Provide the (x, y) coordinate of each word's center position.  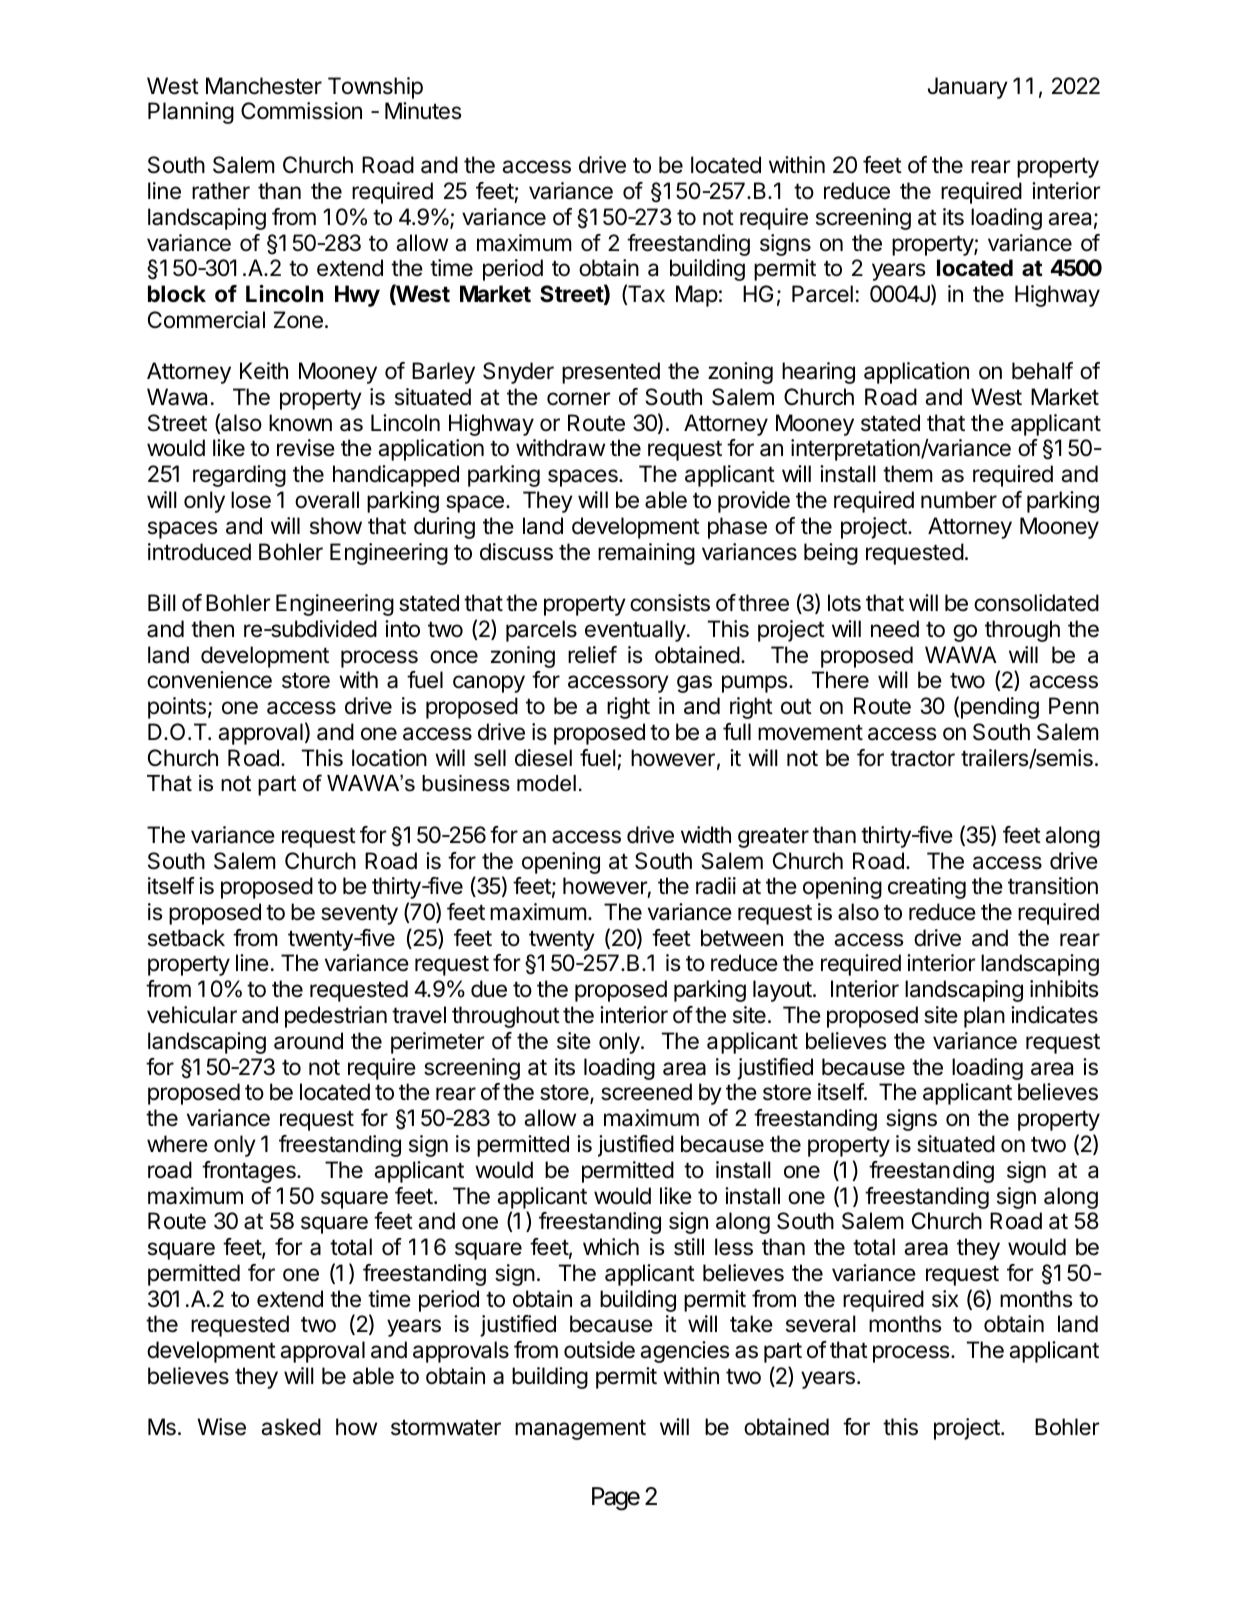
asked (291, 1427)
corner (579, 399)
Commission (301, 111)
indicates (1054, 1015)
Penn (1074, 706)
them (908, 474)
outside (599, 1350)
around (308, 1041)
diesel (543, 758)
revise (306, 448)
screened (646, 1092)
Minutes (423, 111)
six (945, 1299)
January (968, 88)
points (177, 708)
